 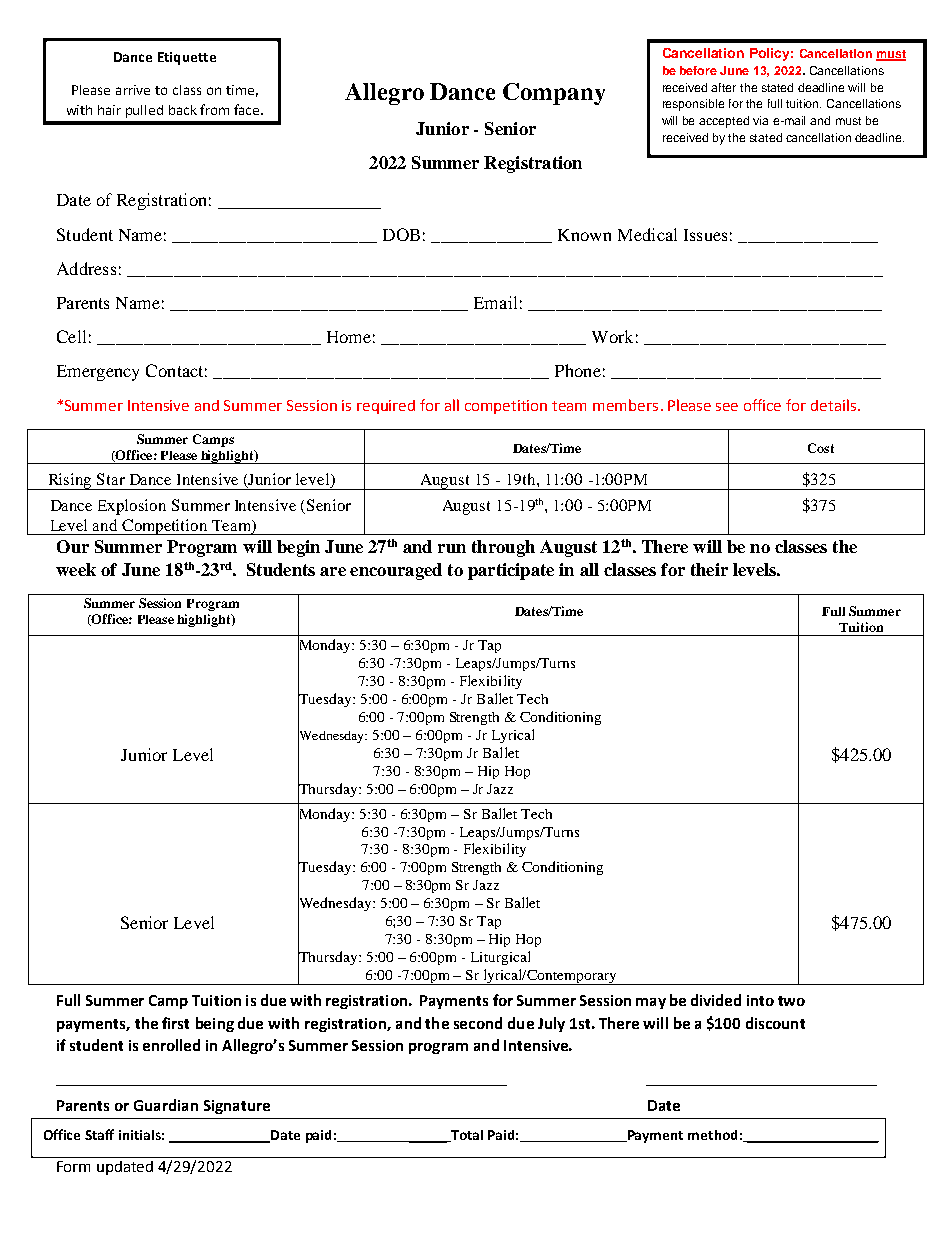 I want to click on method, so click(x=712, y=1135).
